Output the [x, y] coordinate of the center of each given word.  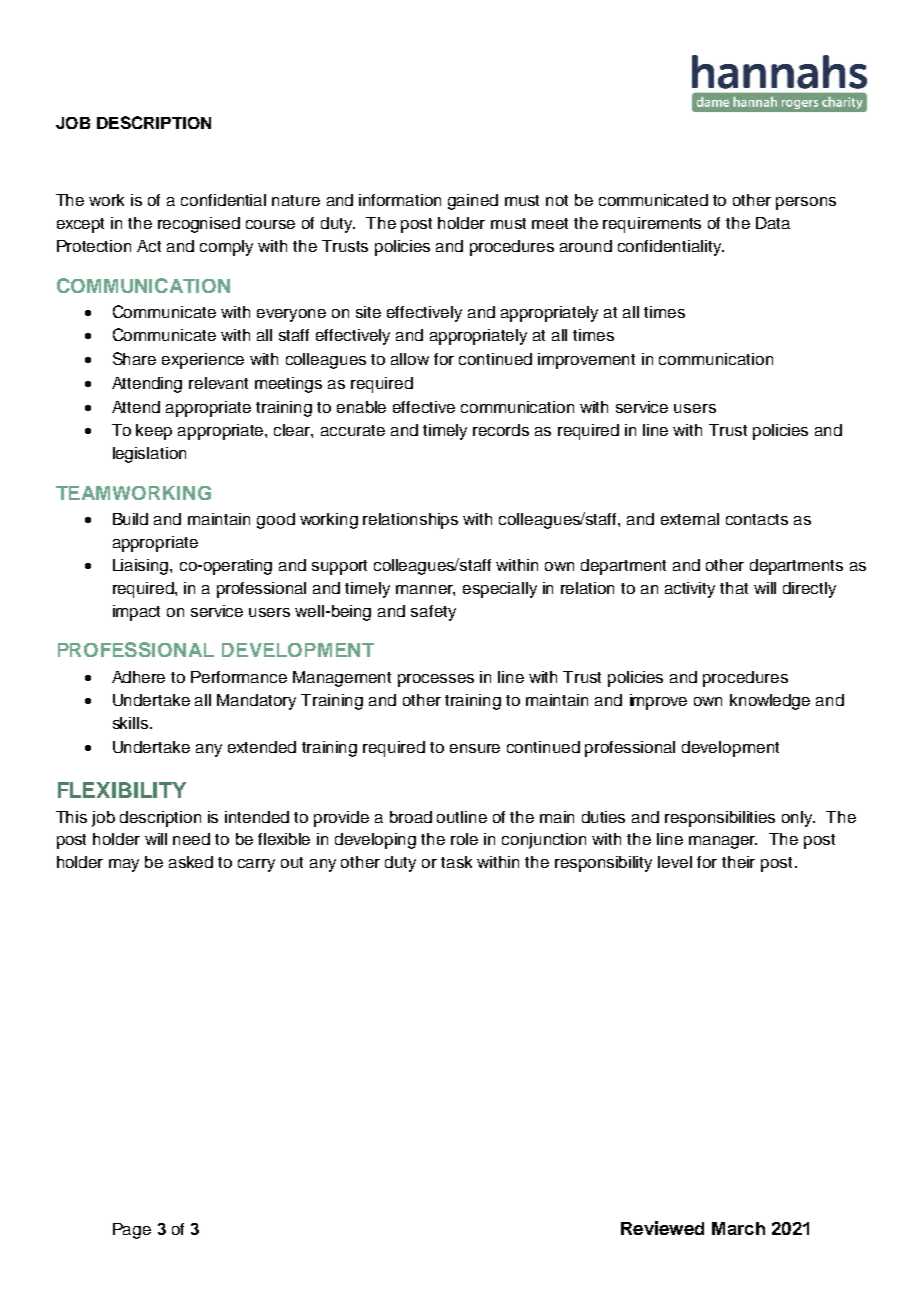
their [738, 862]
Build [130, 519]
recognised [199, 225]
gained [473, 202]
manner [425, 590]
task [456, 862]
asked [191, 862]
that [734, 588]
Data [773, 223]
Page [132, 1231]
